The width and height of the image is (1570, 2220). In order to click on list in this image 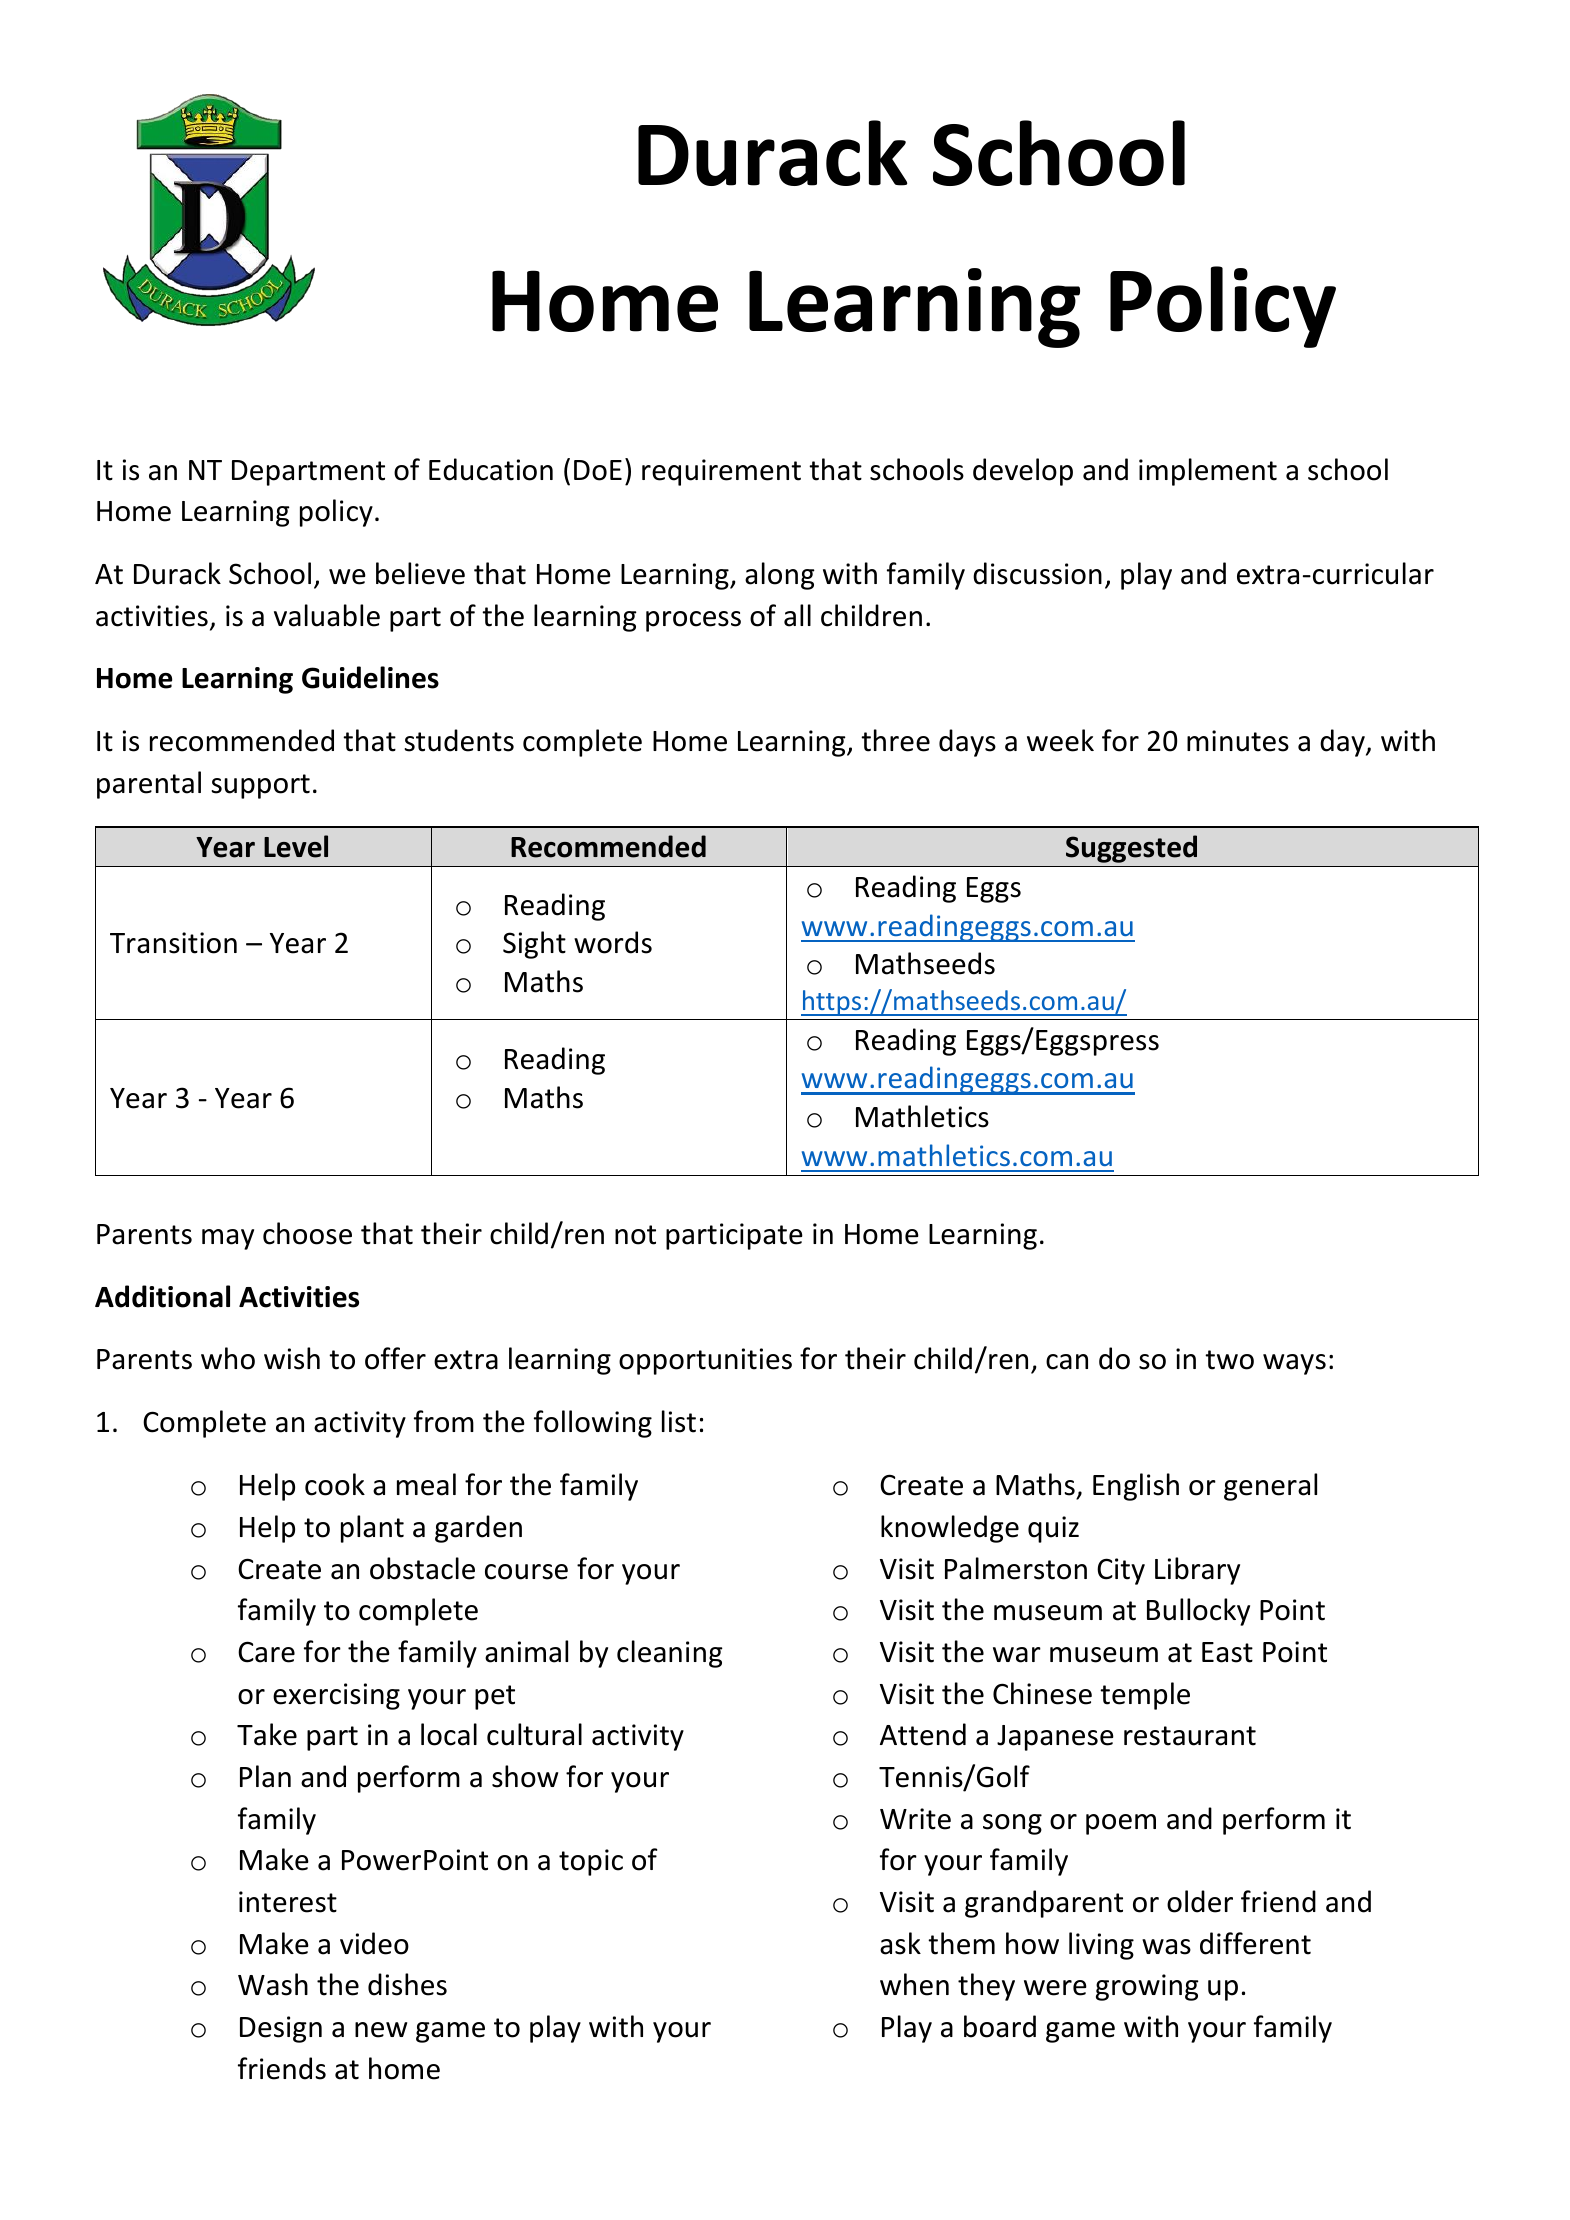, I will do `click(679, 1421)`.
